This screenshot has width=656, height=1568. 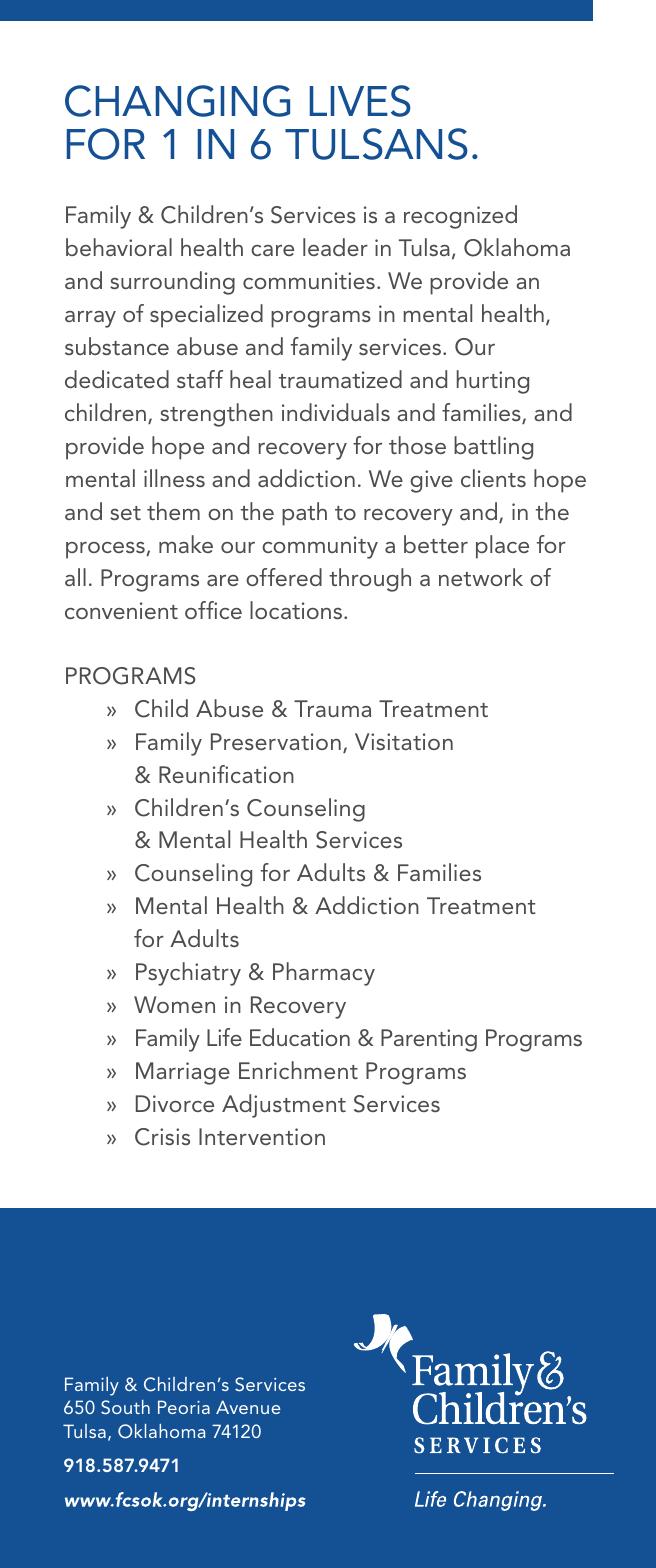 I want to click on individuals, so click(x=336, y=412).
